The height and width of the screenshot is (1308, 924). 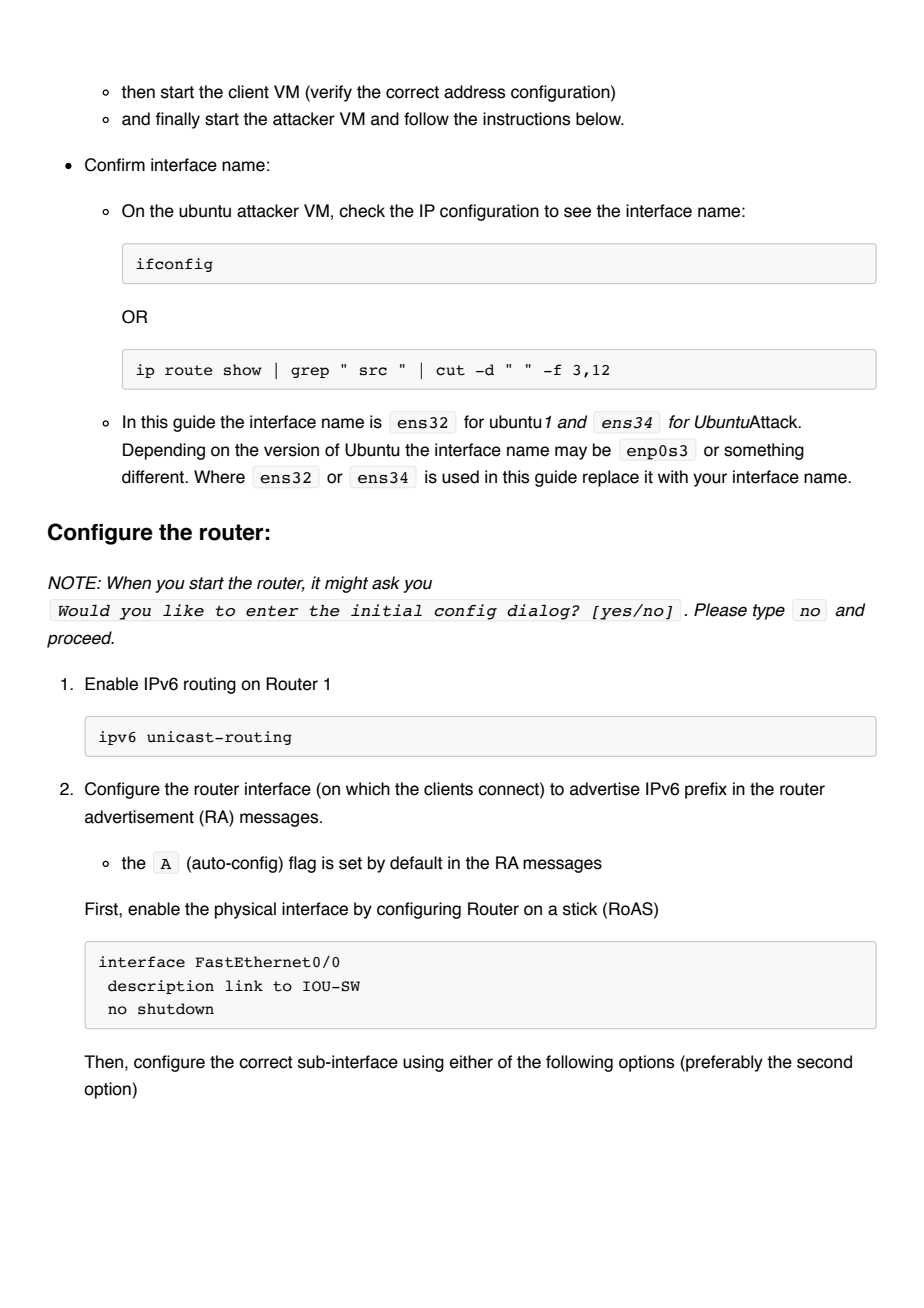 What do you see at coordinates (368, 789) in the screenshot?
I see `which` at bounding box center [368, 789].
